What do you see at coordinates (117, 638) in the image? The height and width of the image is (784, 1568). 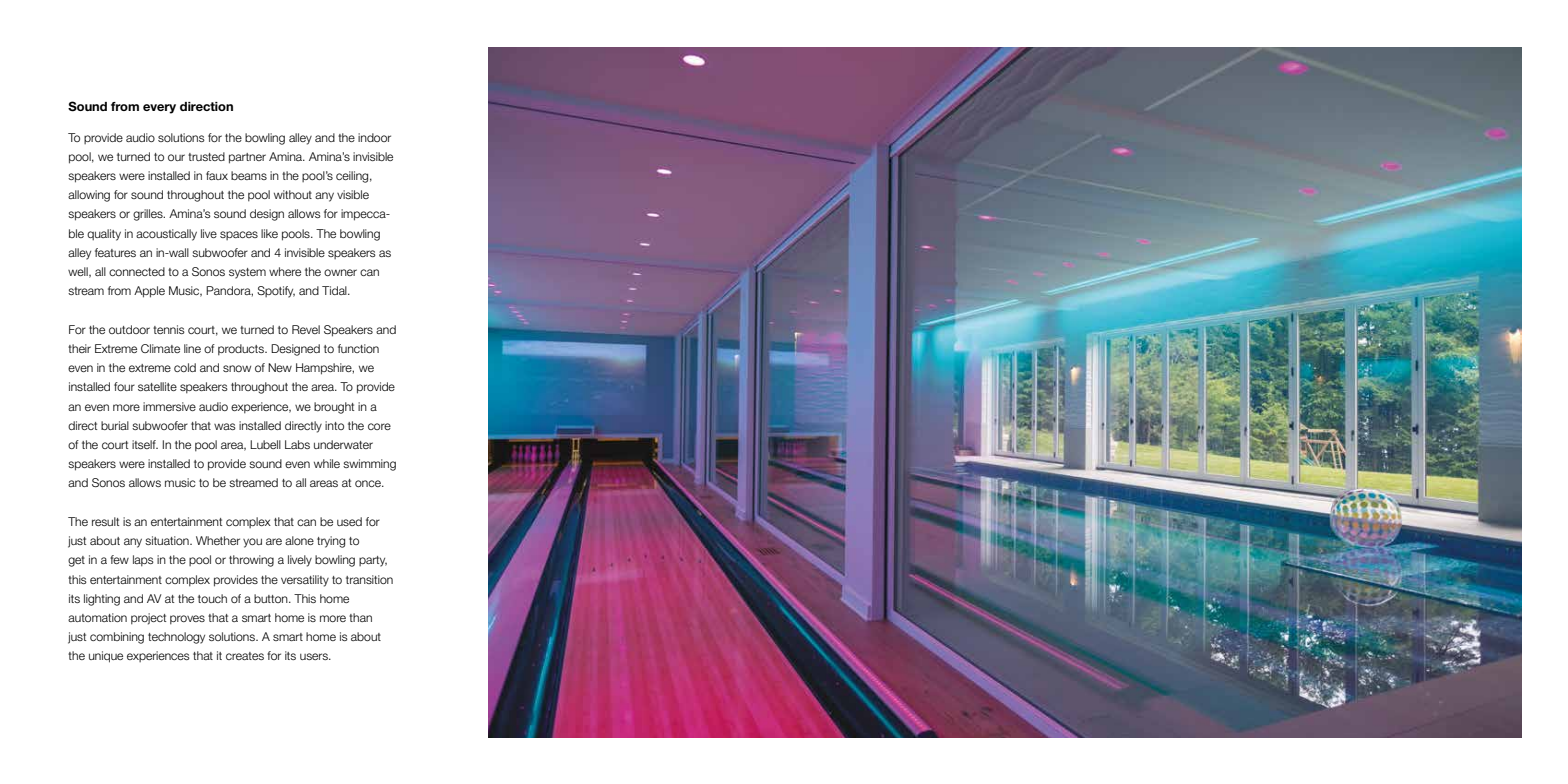 I see `combining` at bounding box center [117, 638].
